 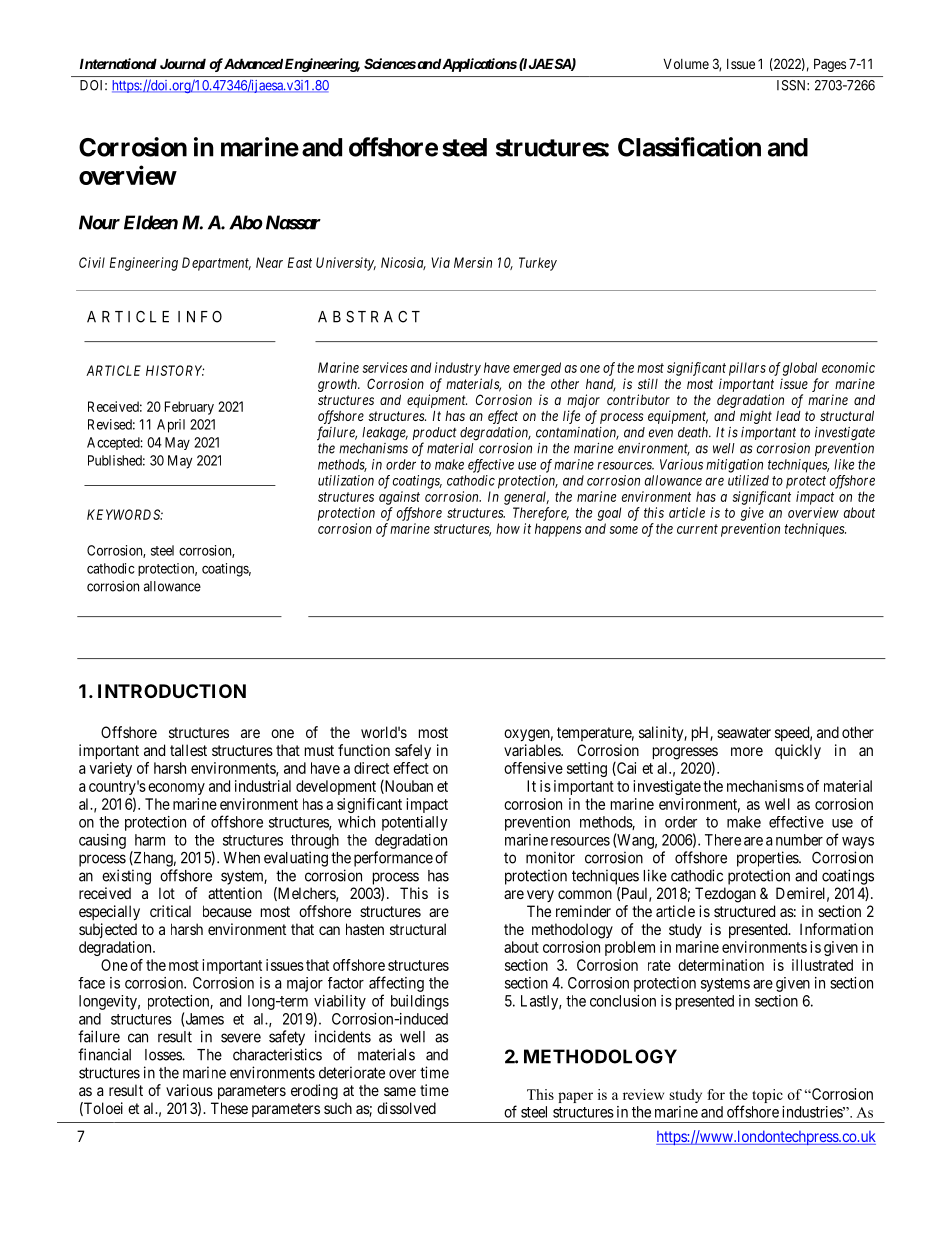 I want to click on number, so click(x=799, y=840).
